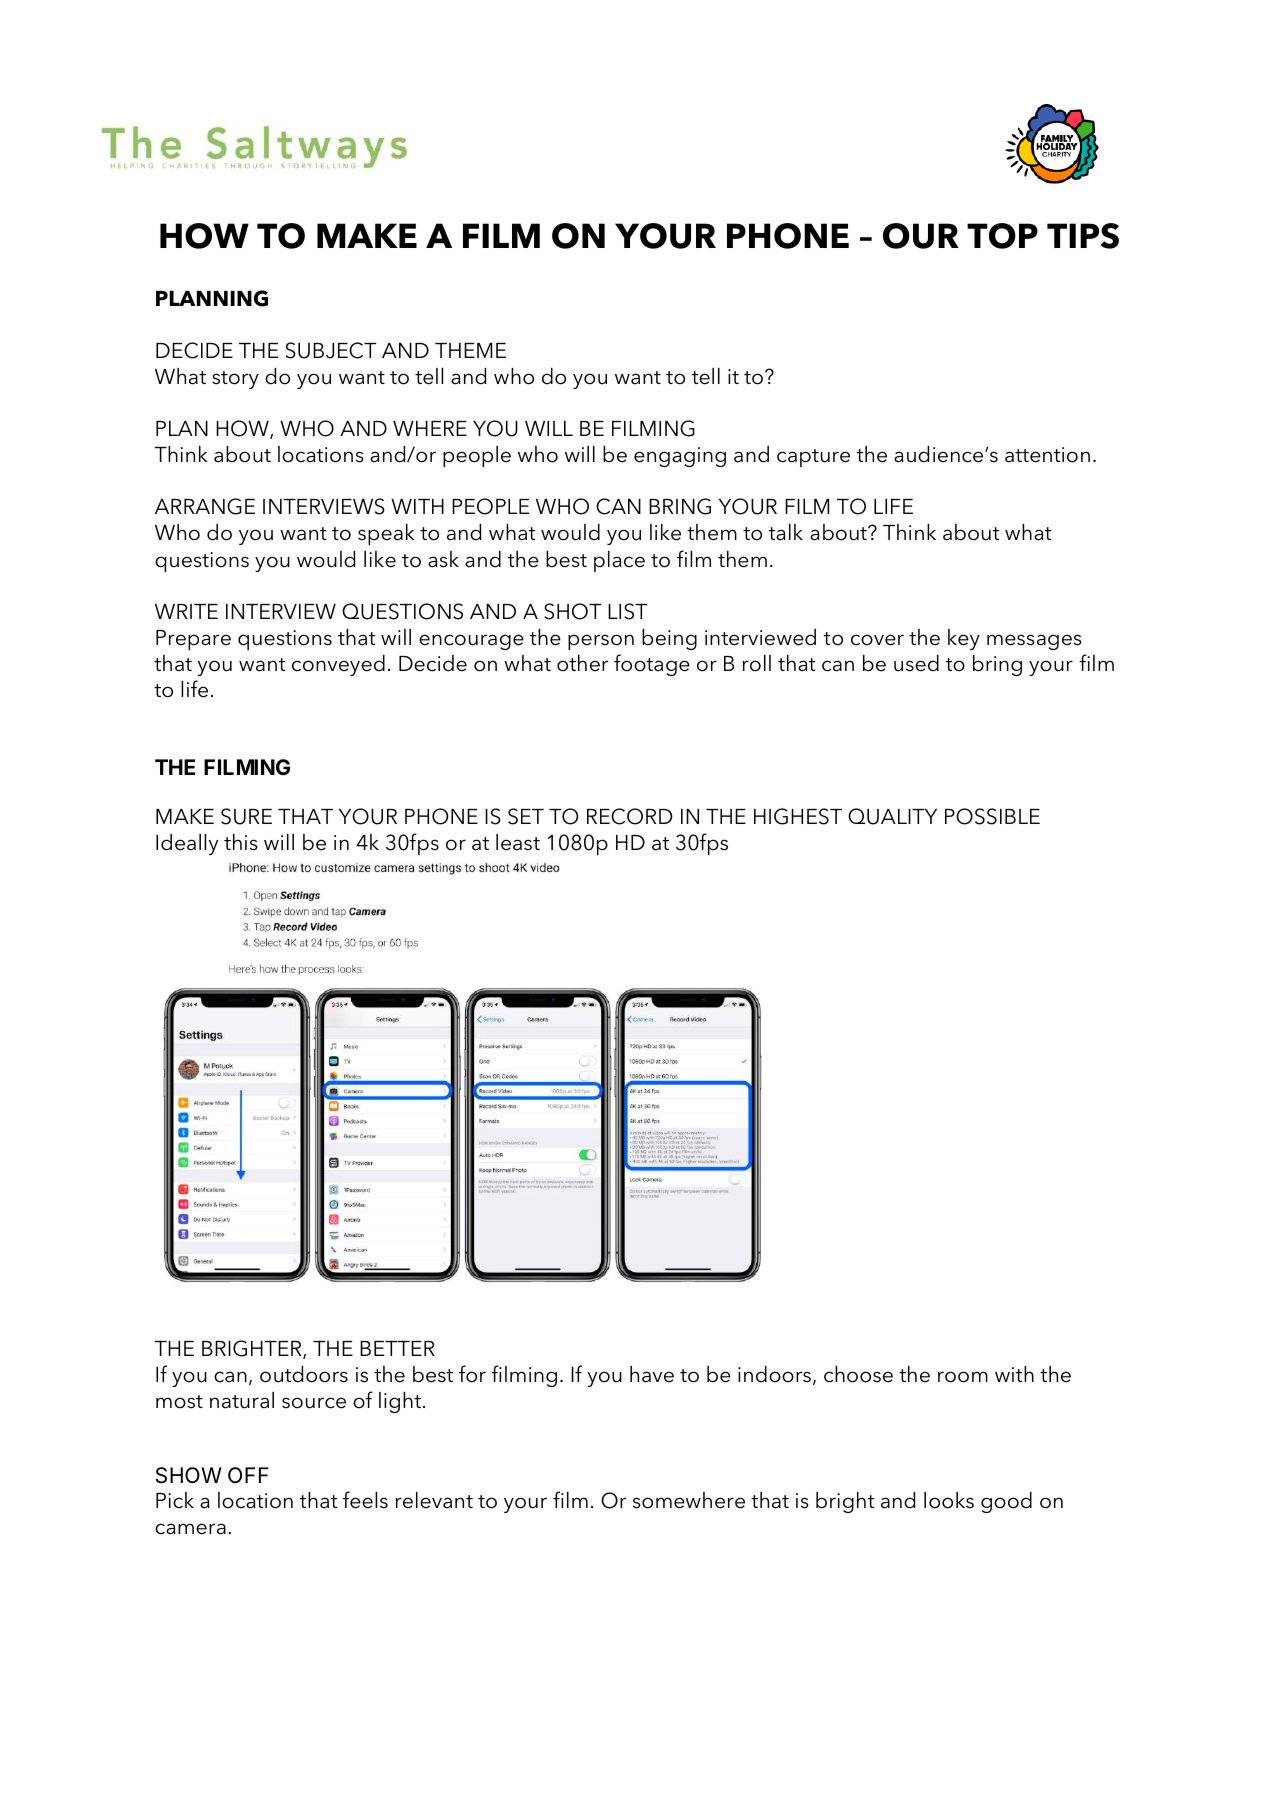 The height and width of the screenshot is (1809, 1279). Describe the element at coordinates (518, 842) in the screenshot. I see `least` at that location.
